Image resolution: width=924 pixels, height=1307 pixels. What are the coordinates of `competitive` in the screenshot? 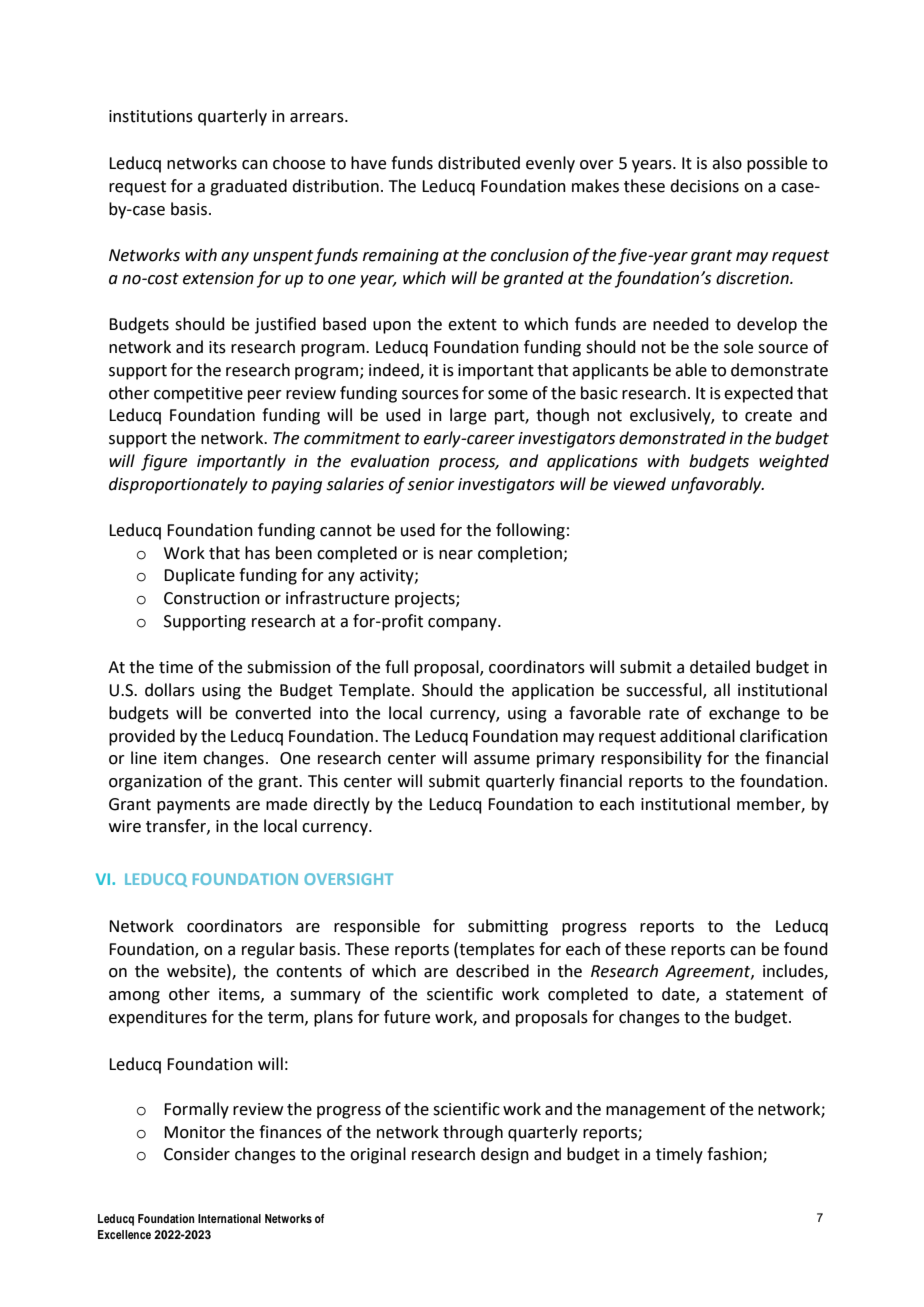 It's located at (198, 395).
